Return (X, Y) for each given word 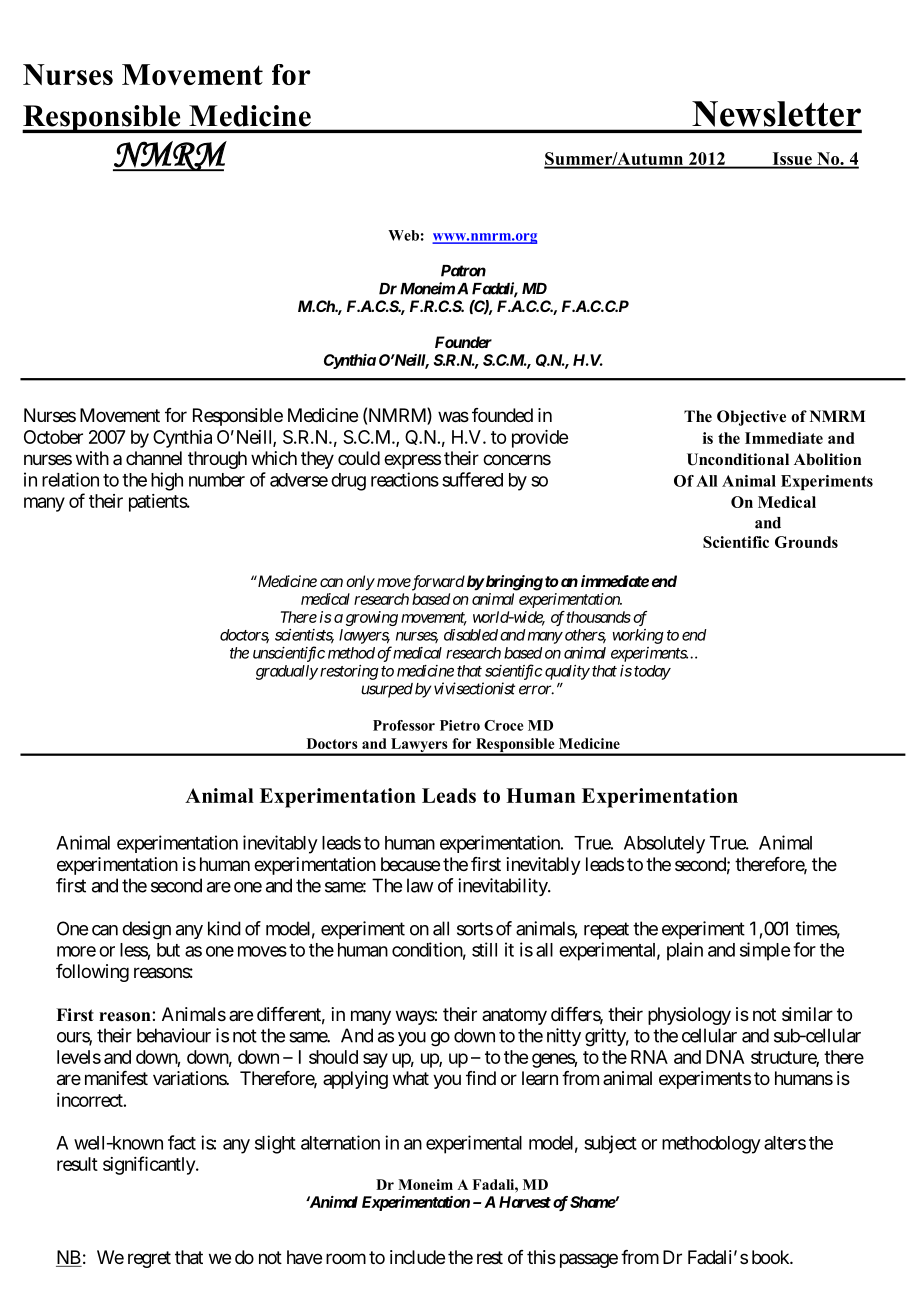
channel (154, 458)
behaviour (174, 1035)
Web (403, 235)
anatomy (514, 1016)
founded (502, 415)
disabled (471, 635)
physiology (689, 1016)
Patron (463, 271)
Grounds (806, 542)
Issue (792, 160)
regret (149, 1259)
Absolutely (664, 845)
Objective (751, 418)
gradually (287, 672)
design (146, 930)
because (410, 864)
